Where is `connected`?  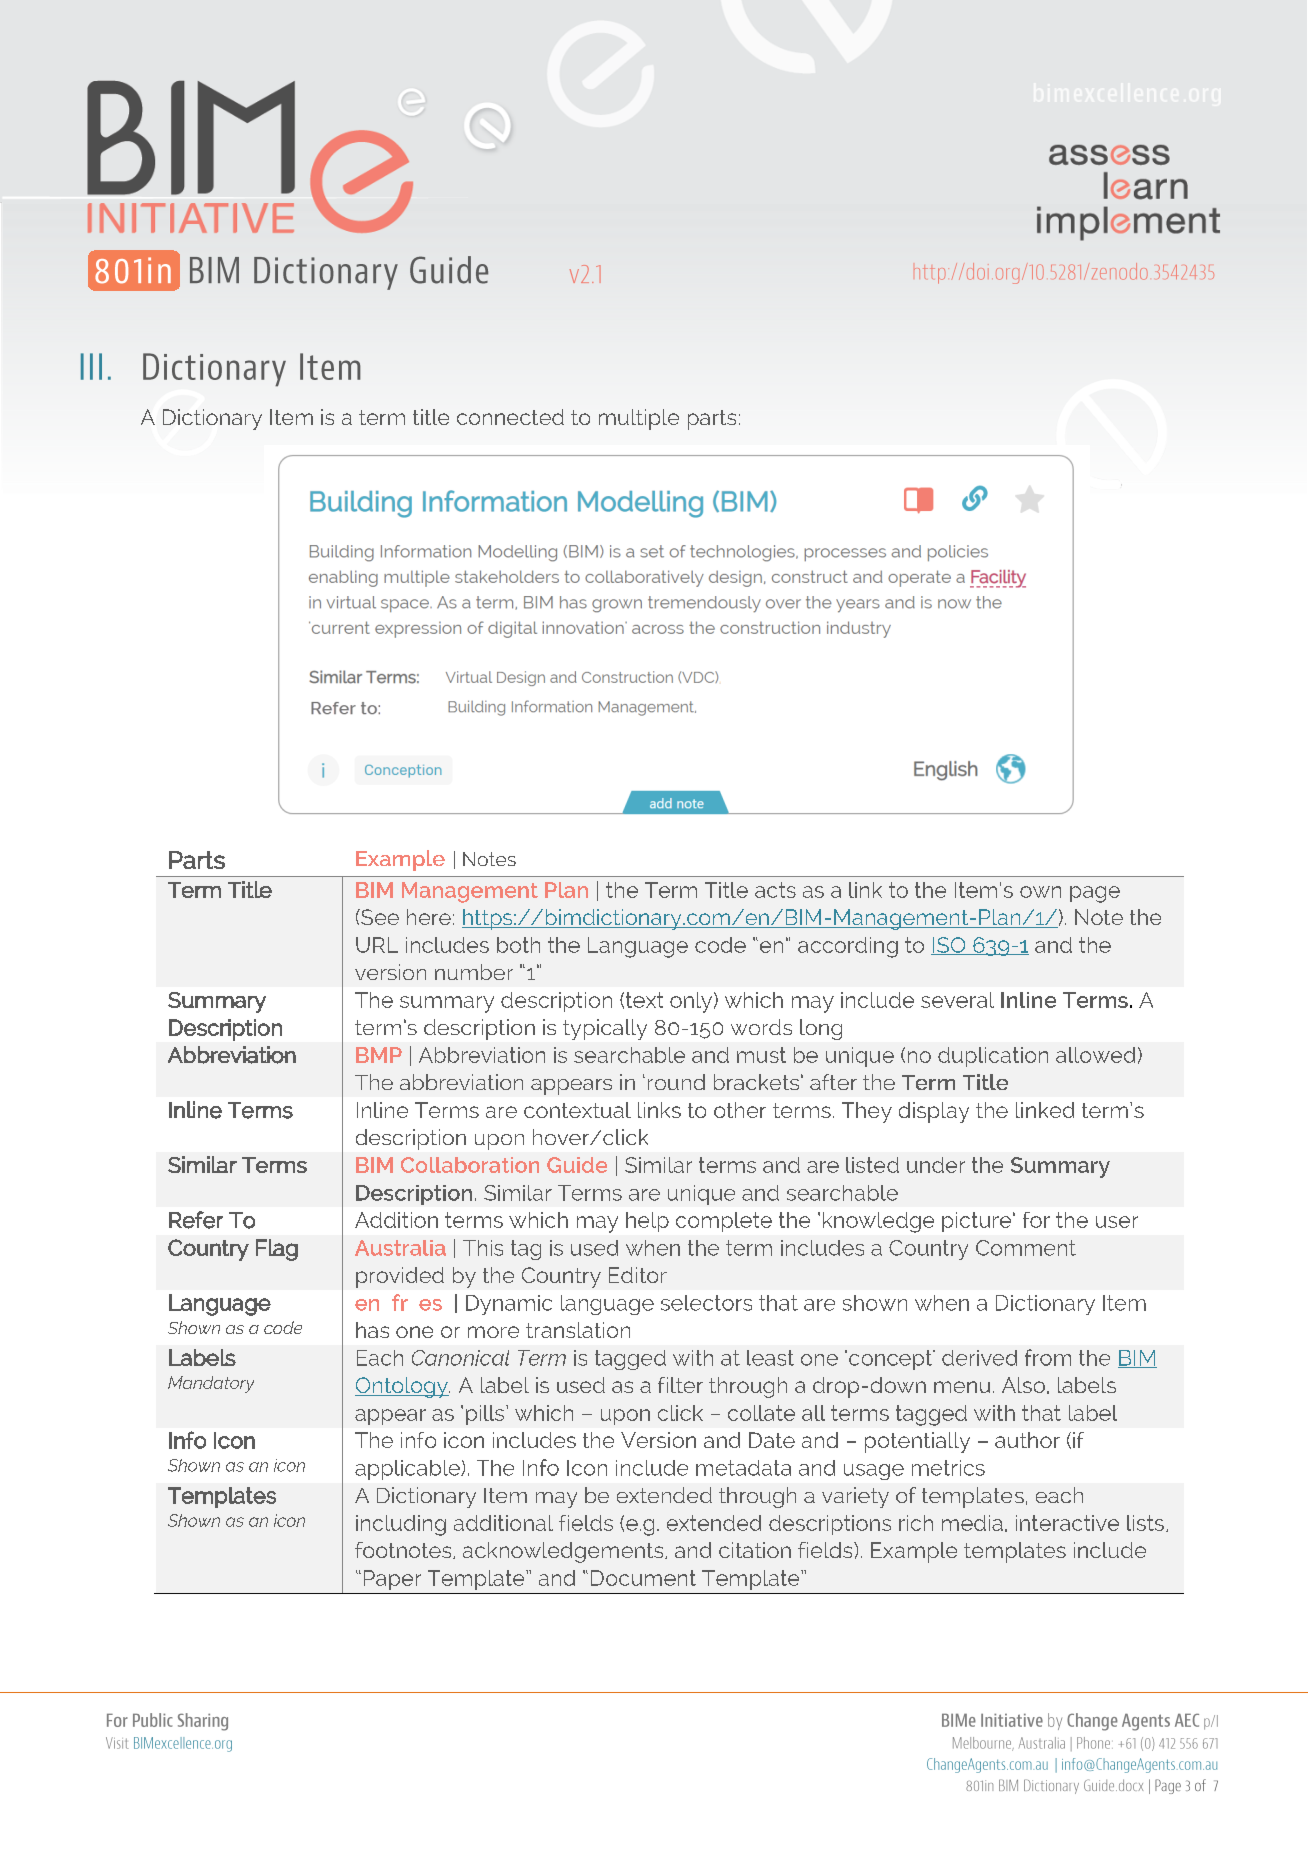 connected is located at coordinates (510, 417).
